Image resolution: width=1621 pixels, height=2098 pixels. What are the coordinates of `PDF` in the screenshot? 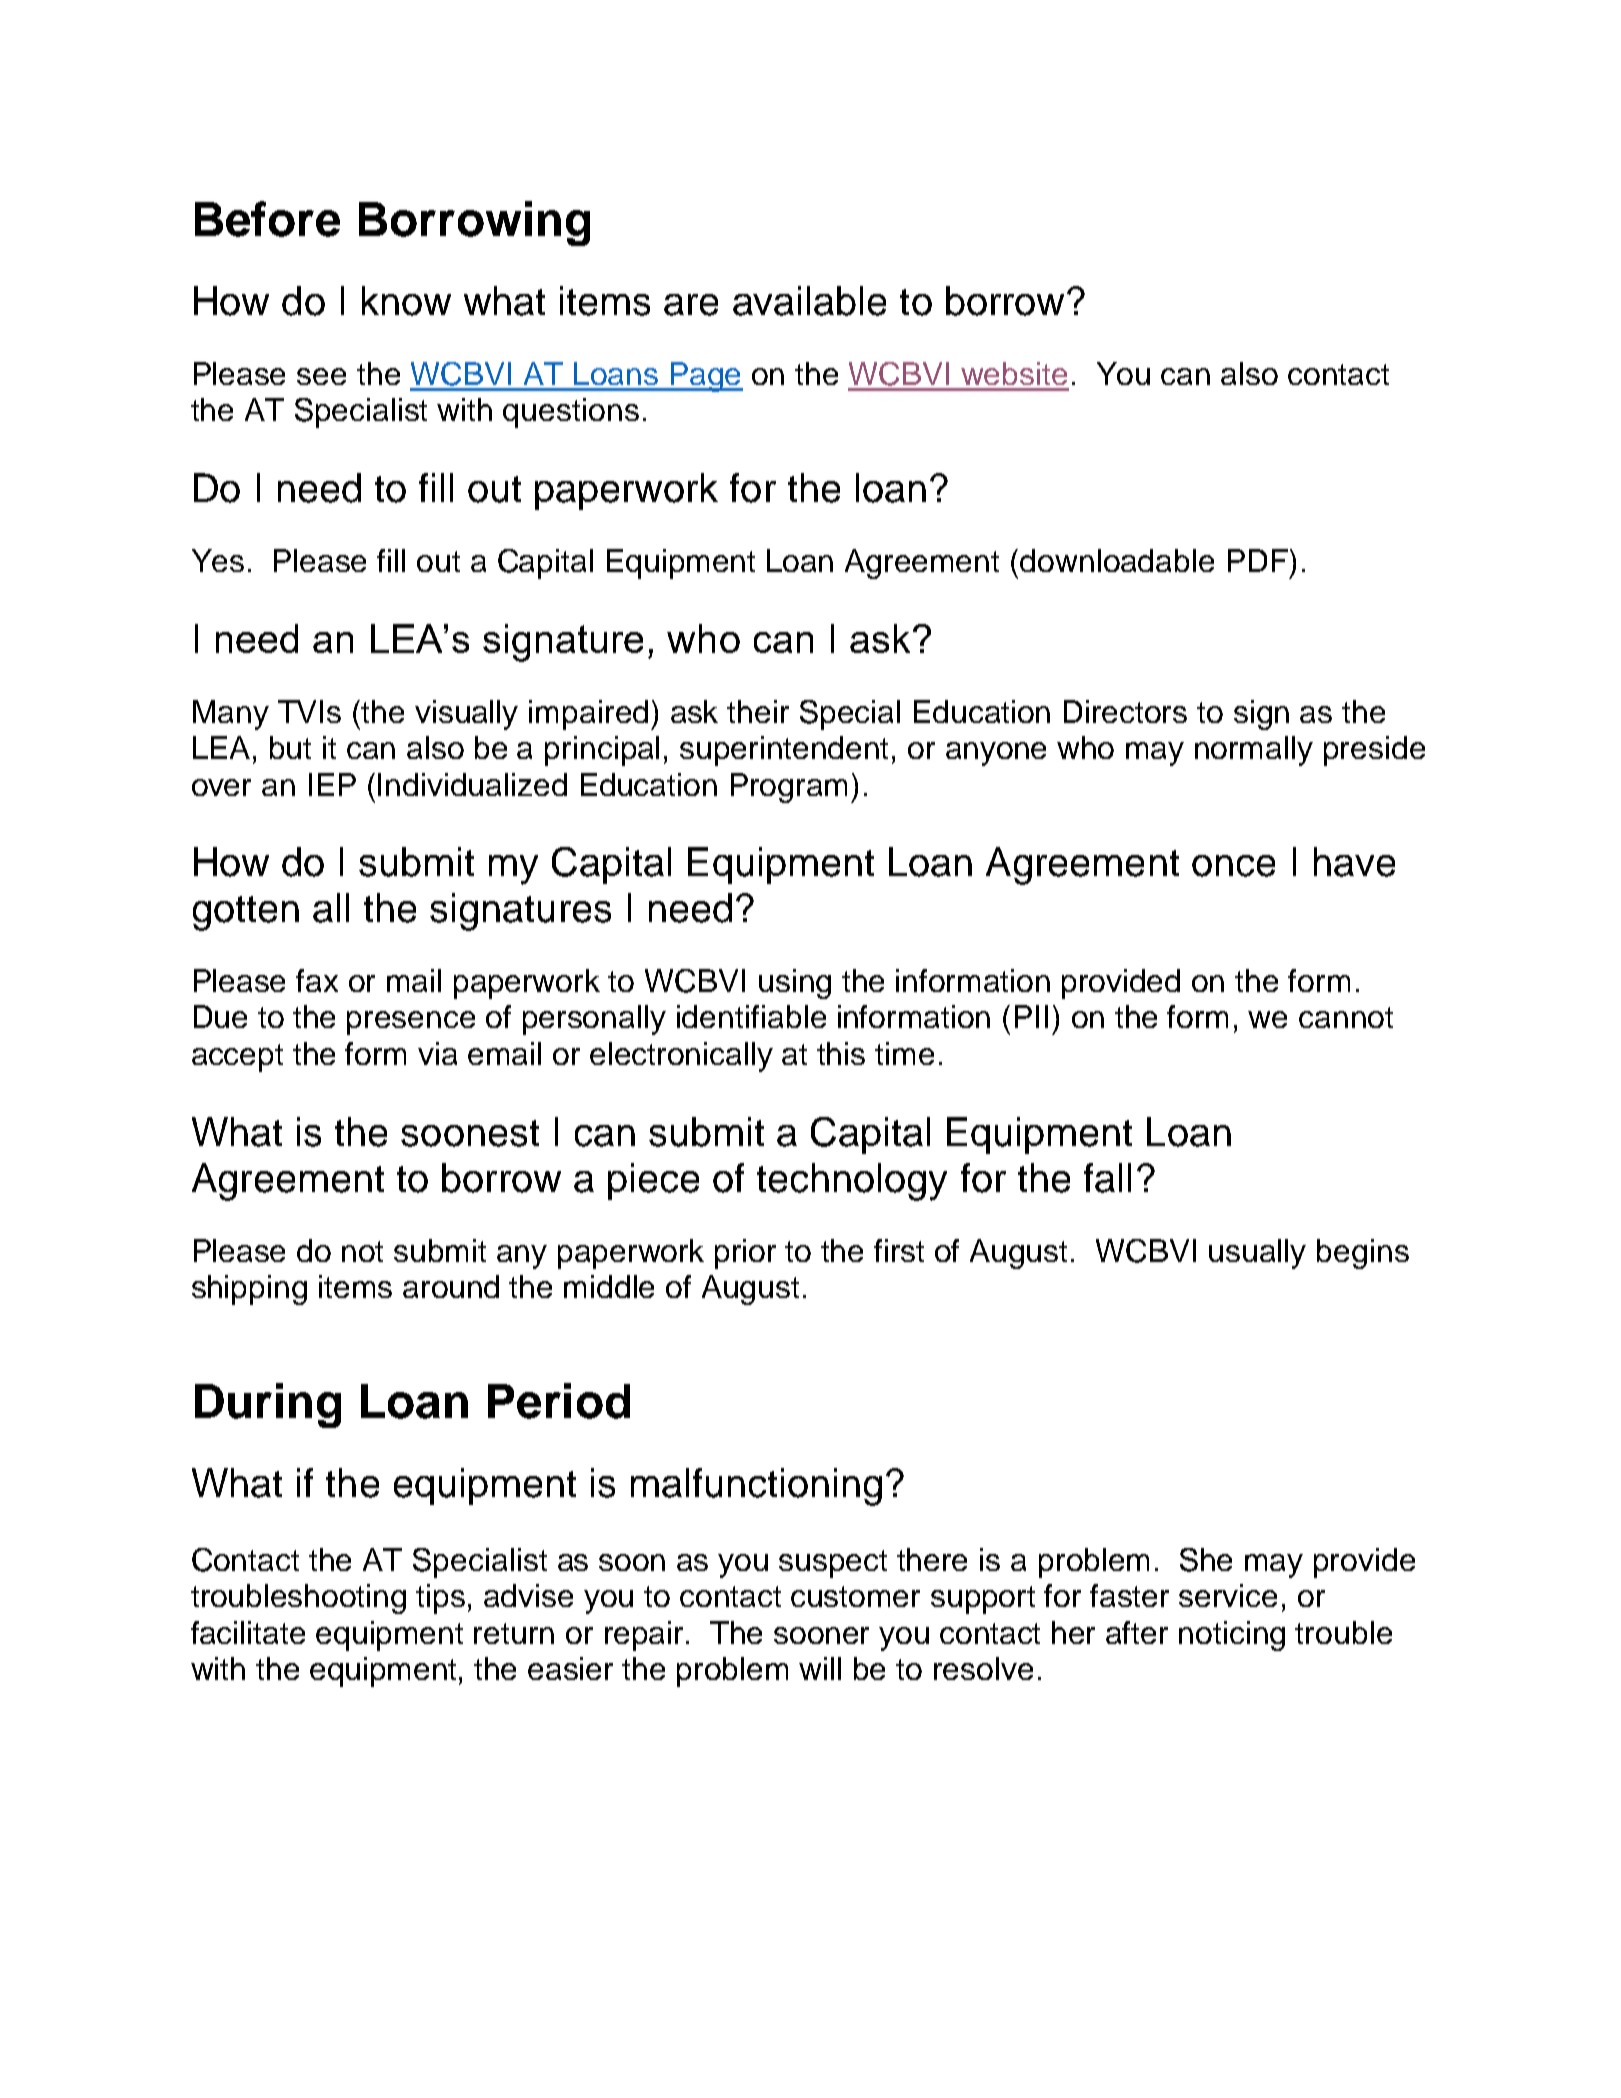 It's located at (1258, 560).
